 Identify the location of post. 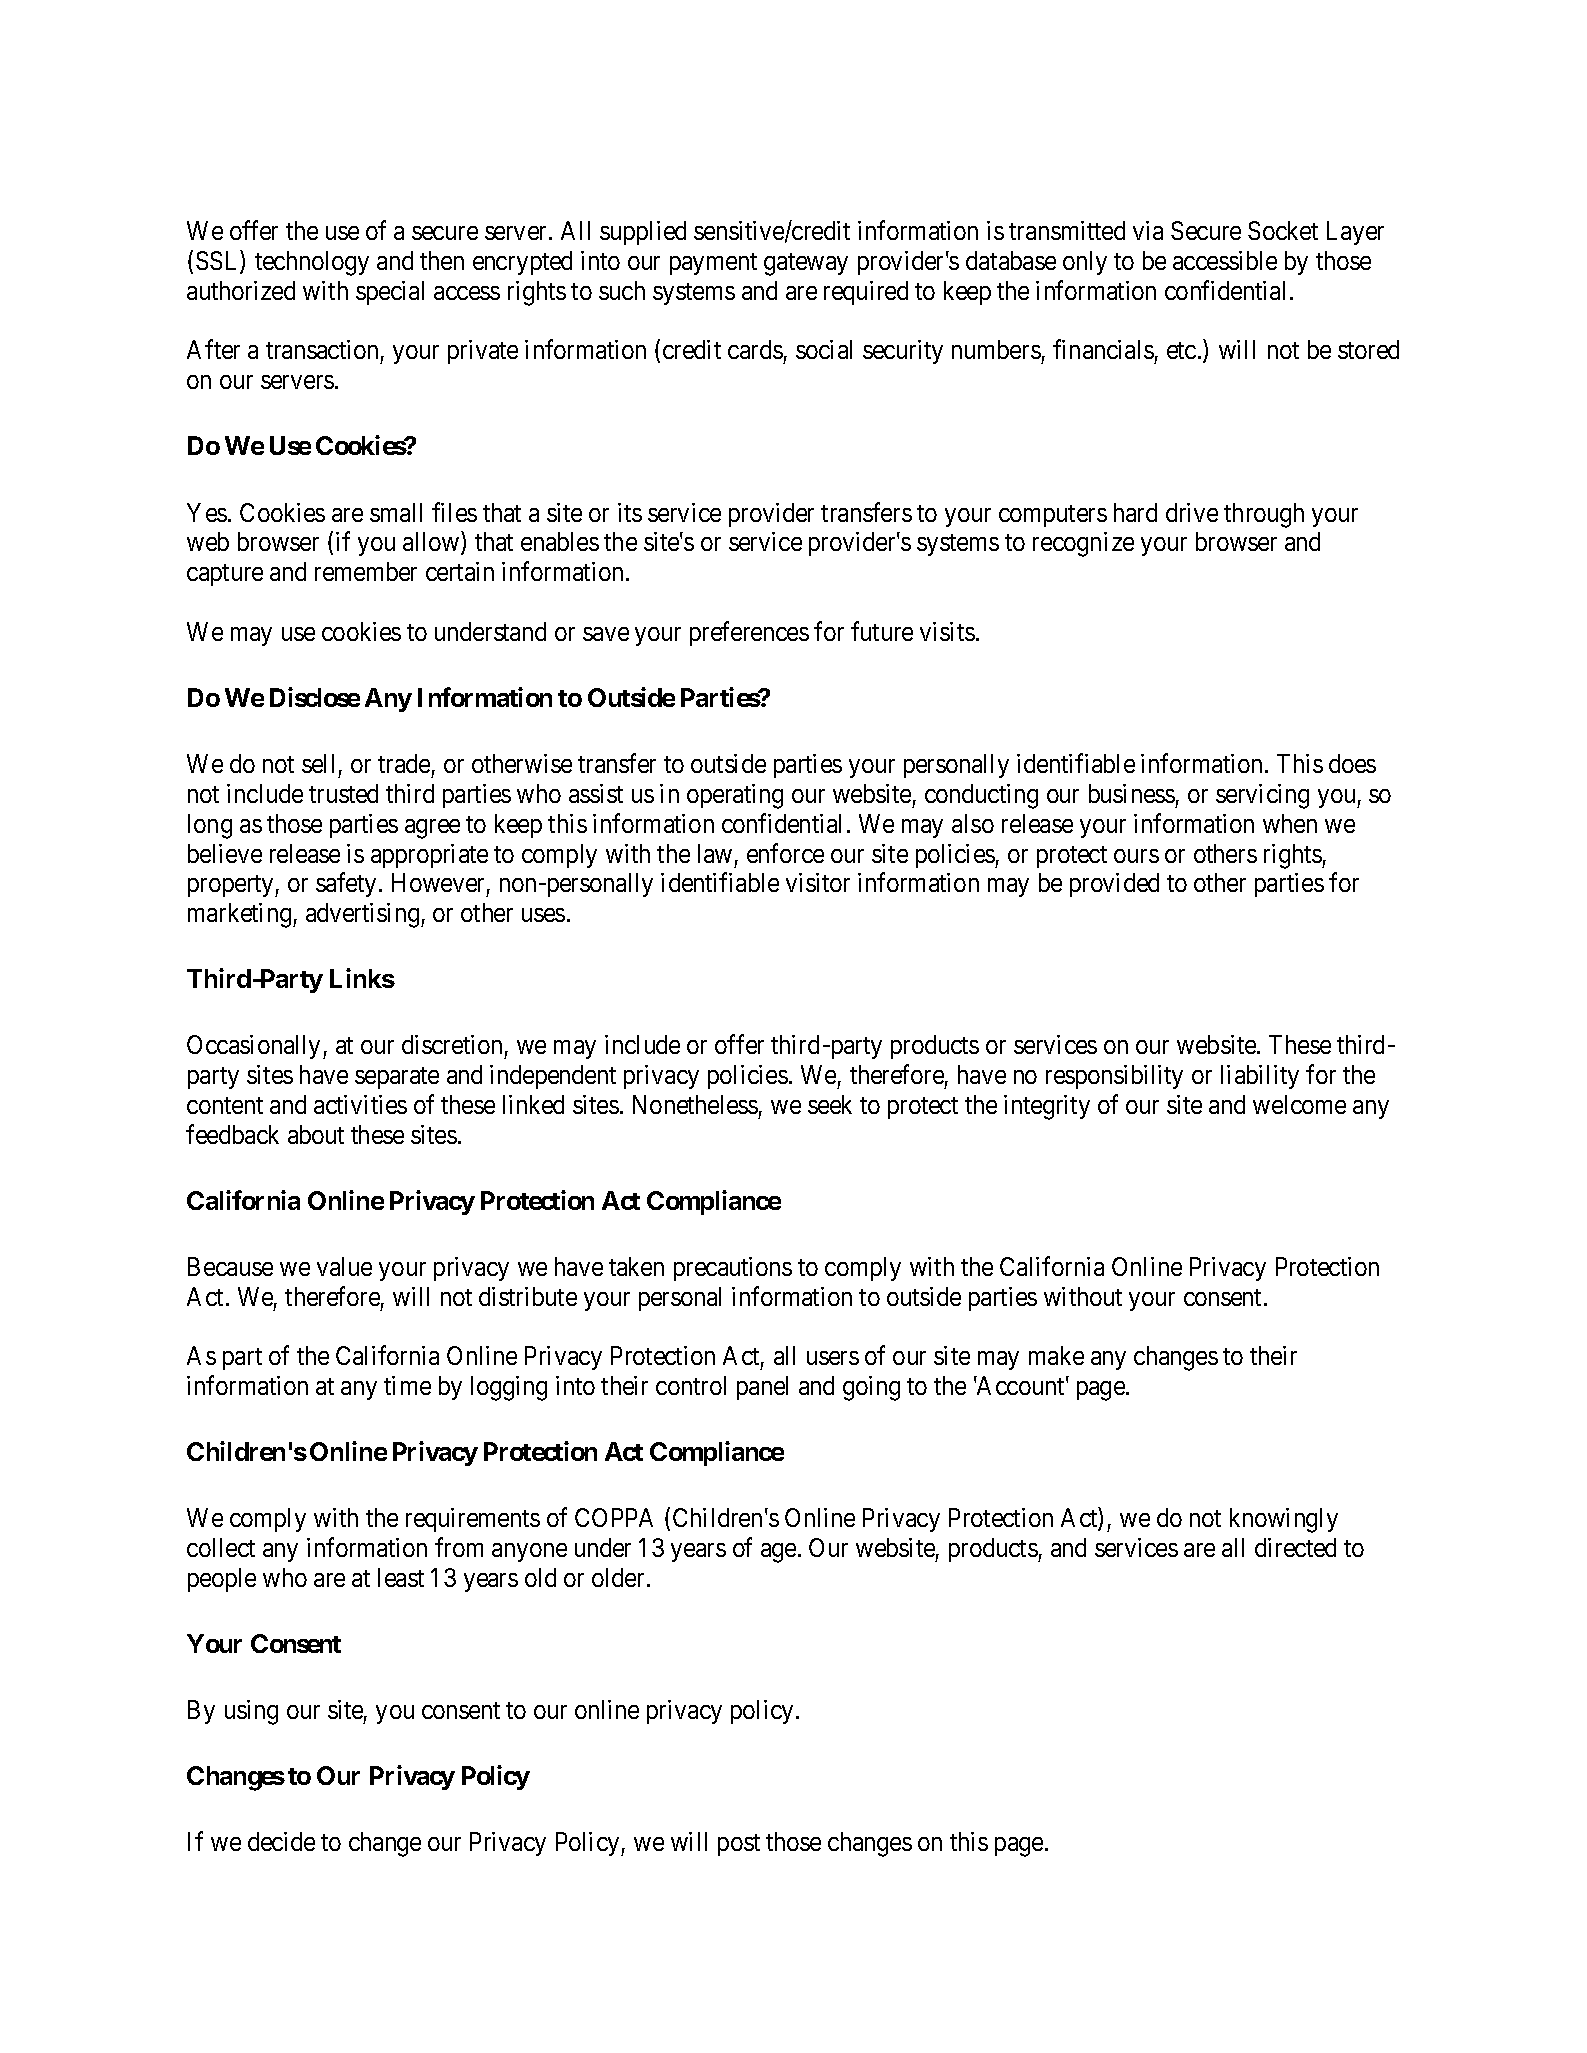
(739, 1845).
